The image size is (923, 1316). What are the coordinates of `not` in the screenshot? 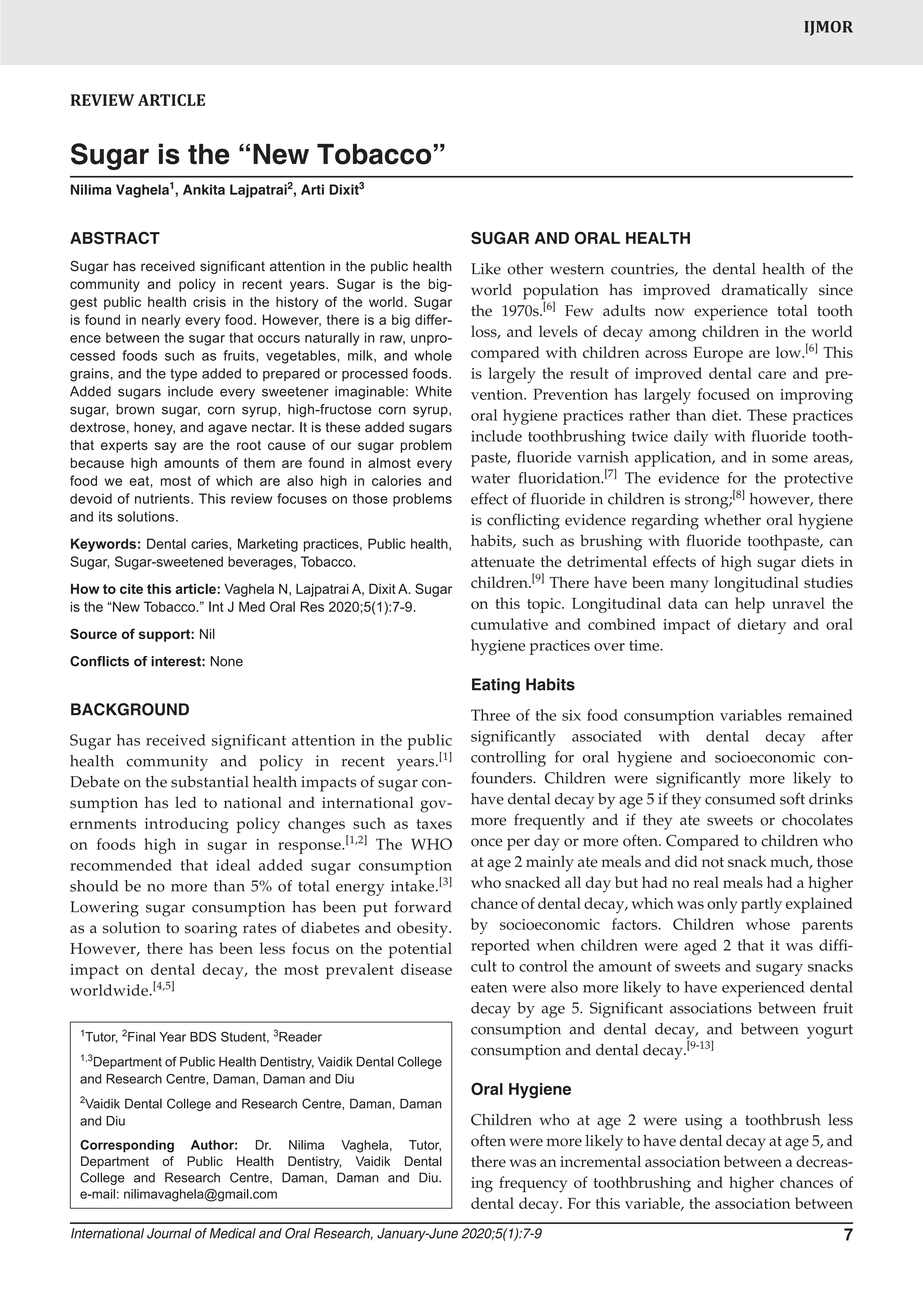 It's located at (713, 862).
